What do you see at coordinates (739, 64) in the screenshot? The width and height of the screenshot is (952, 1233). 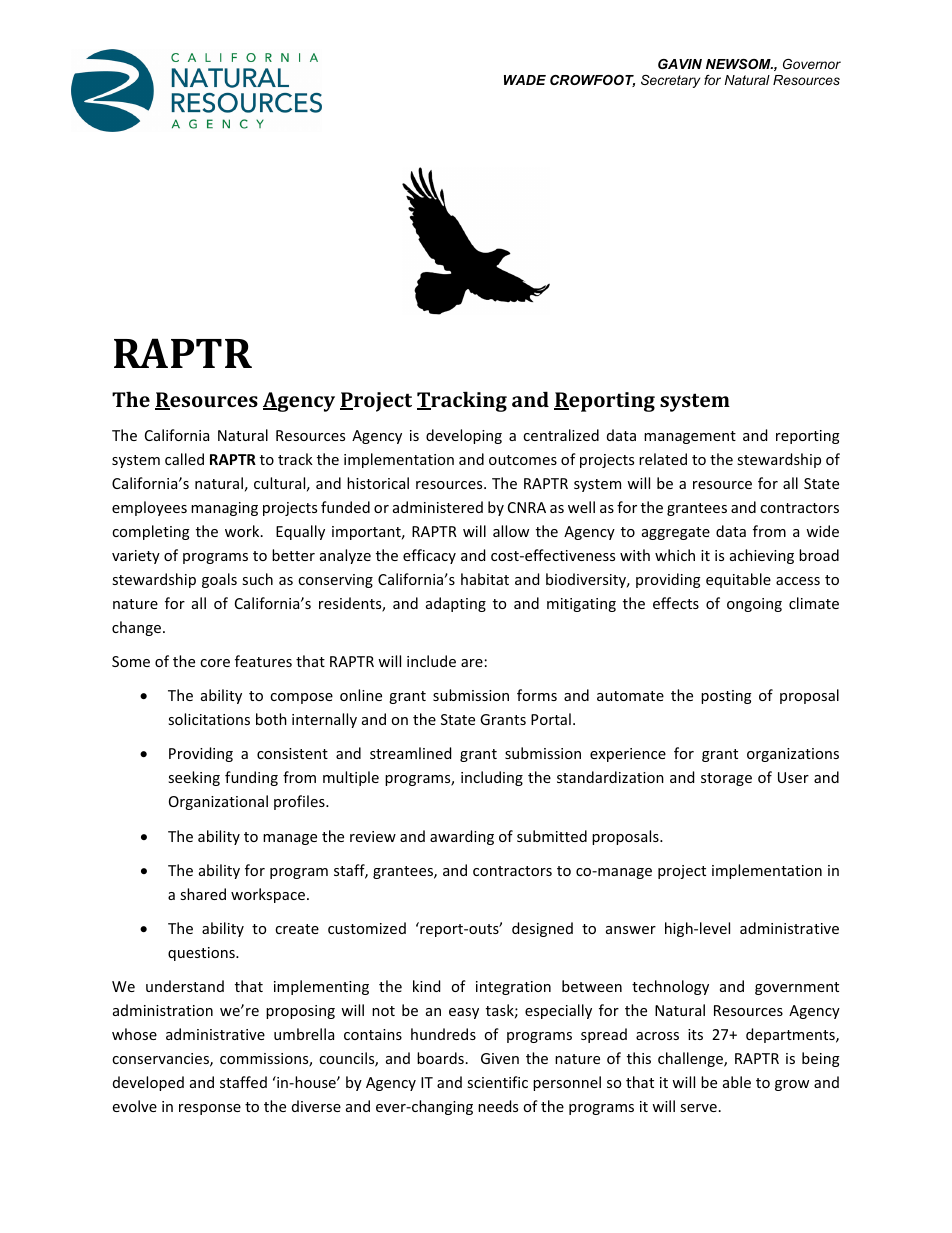 I see `NEWSOM` at bounding box center [739, 64].
